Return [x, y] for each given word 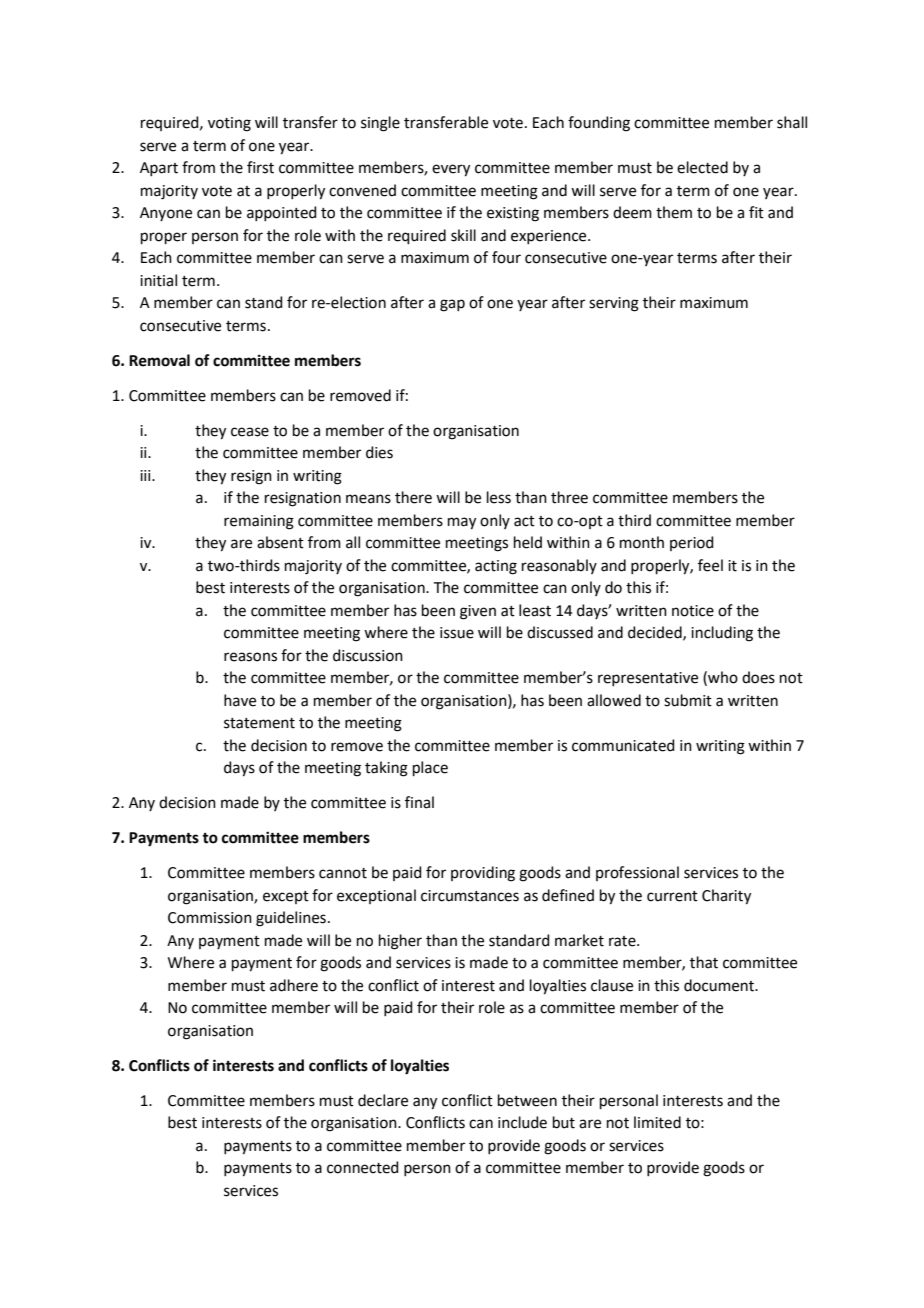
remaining [259, 522]
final [419, 802]
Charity [726, 897]
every [451, 170]
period [692, 543]
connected [363, 1167]
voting [229, 124]
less [499, 497]
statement [259, 723]
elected [702, 167]
